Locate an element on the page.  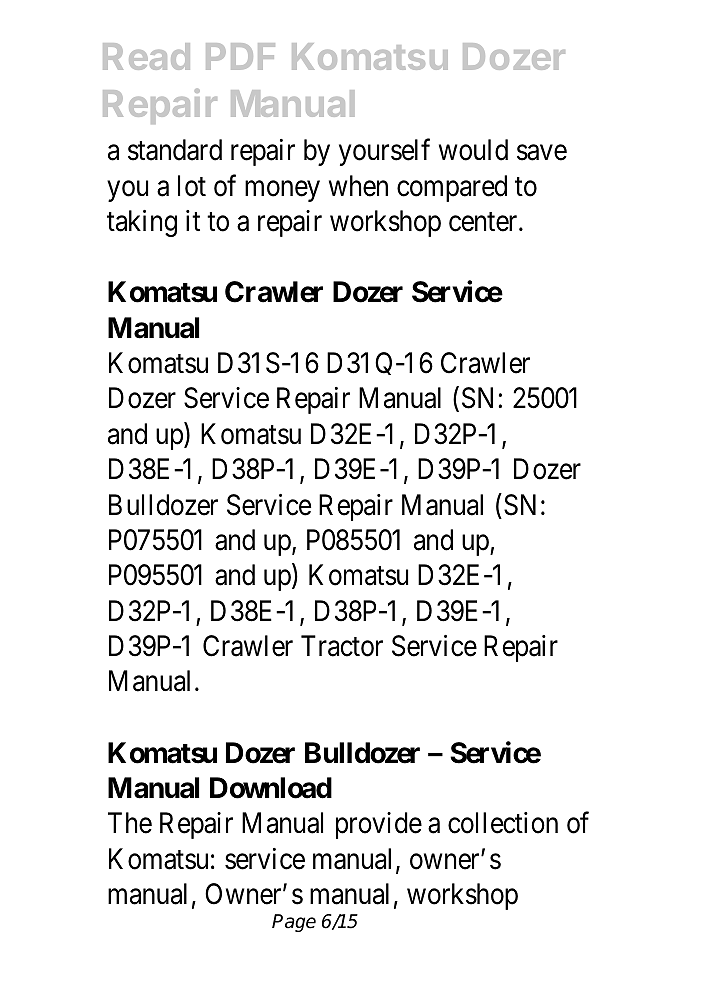
Page is located at coordinates (294, 923).
